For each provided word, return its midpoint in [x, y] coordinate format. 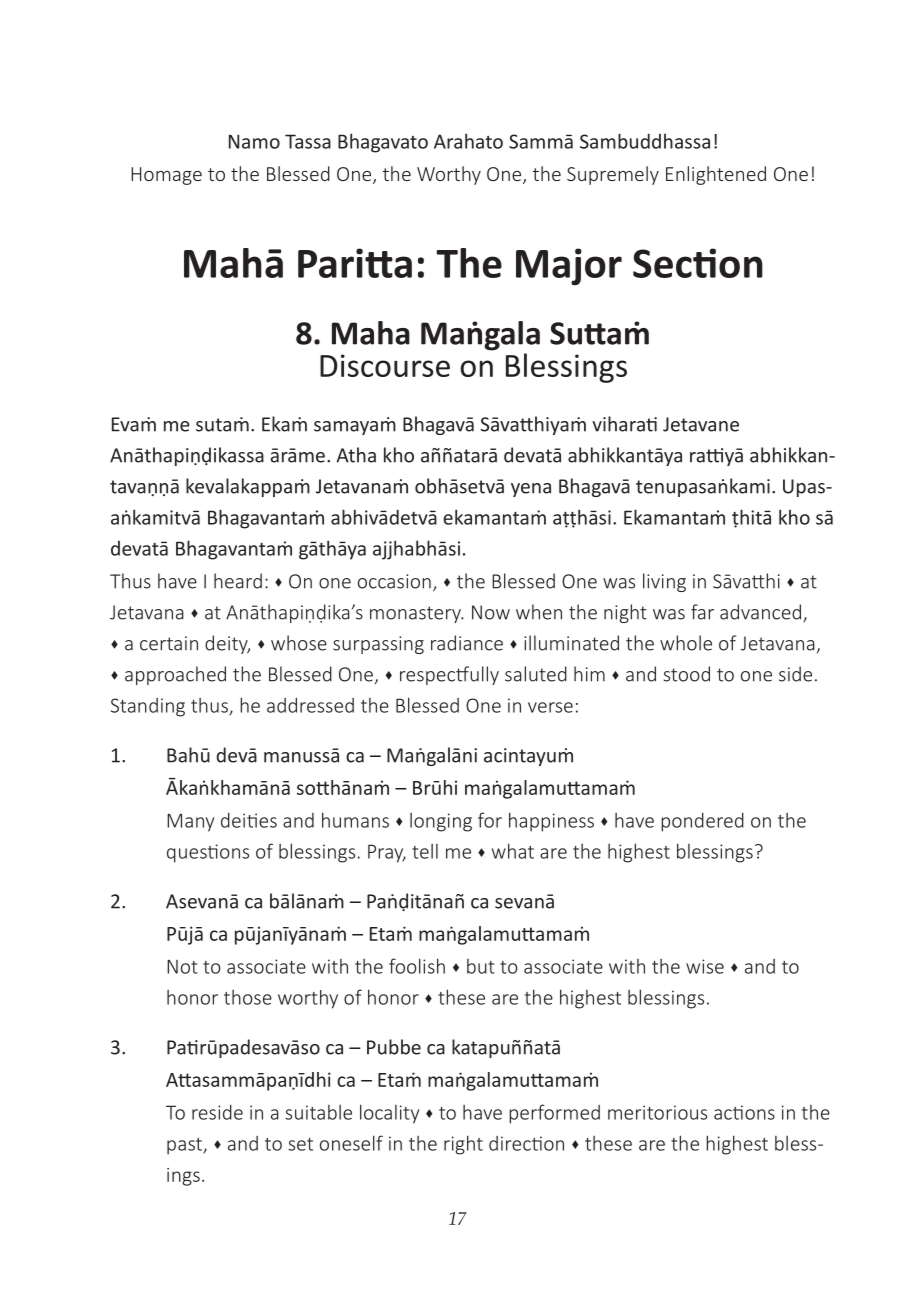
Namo [254, 141]
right [463, 1145]
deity [227, 644]
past [185, 1146]
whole [686, 643]
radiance [467, 643]
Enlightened [716, 175]
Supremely [613, 175]
